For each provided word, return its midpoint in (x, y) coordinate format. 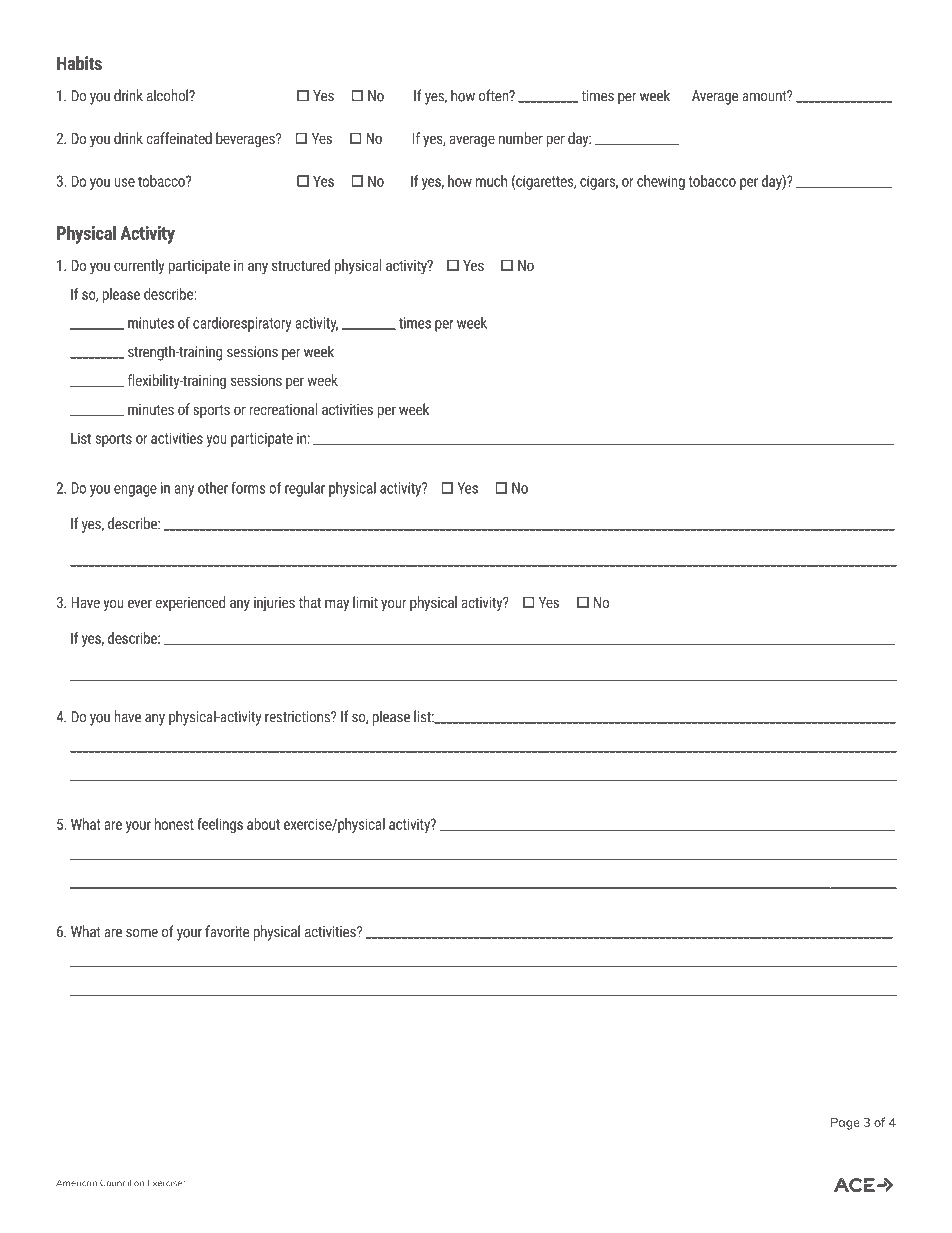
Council (115, 1183)
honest (174, 824)
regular (305, 489)
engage (135, 491)
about (263, 824)
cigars (599, 182)
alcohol (168, 95)
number (521, 138)
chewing (661, 182)
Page (845, 1124)
